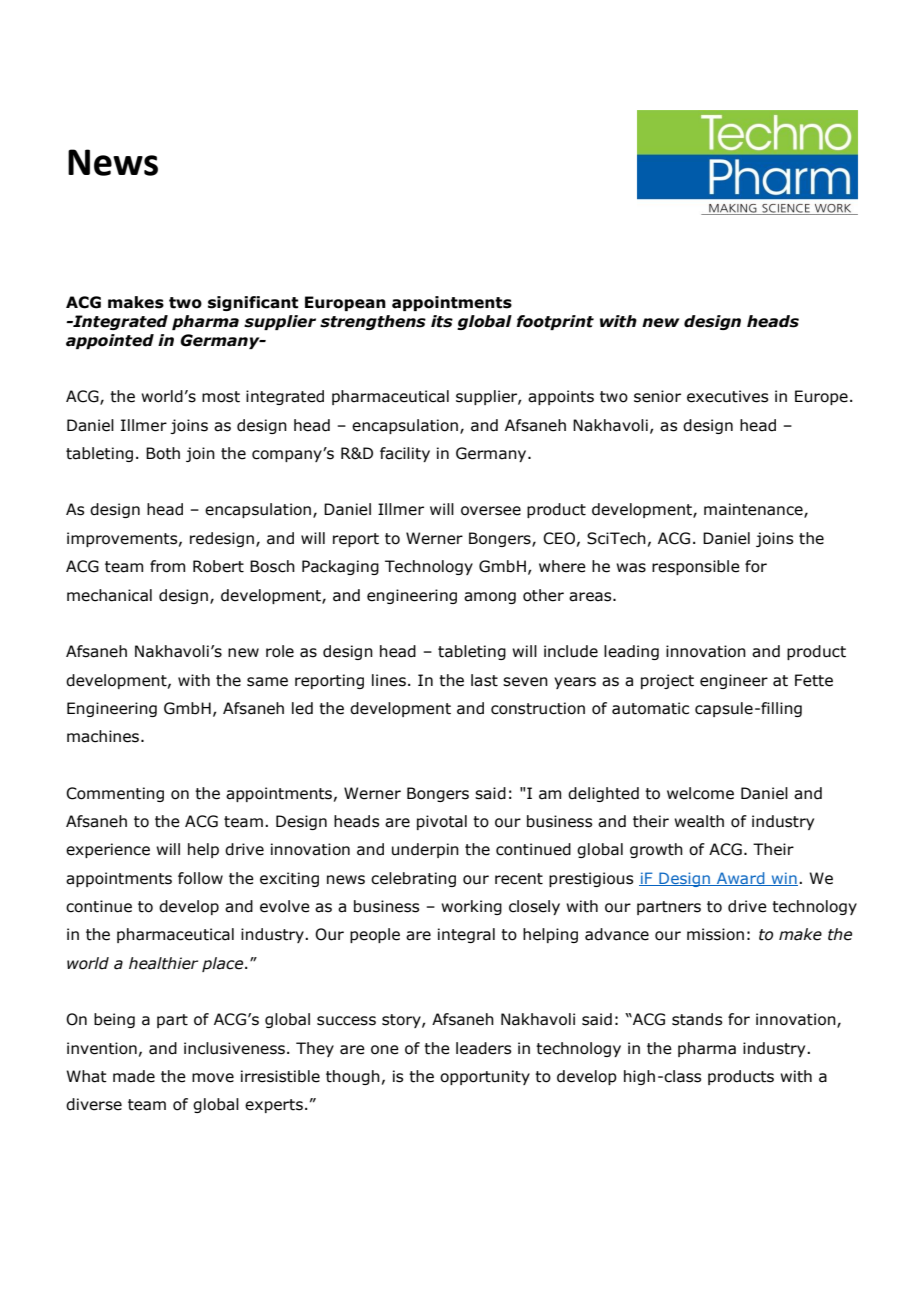 This image has width=924, height=1308. What do you see at coordinates (200, 878) in the image?
I see `follow` at bounding box center [200, 878].
